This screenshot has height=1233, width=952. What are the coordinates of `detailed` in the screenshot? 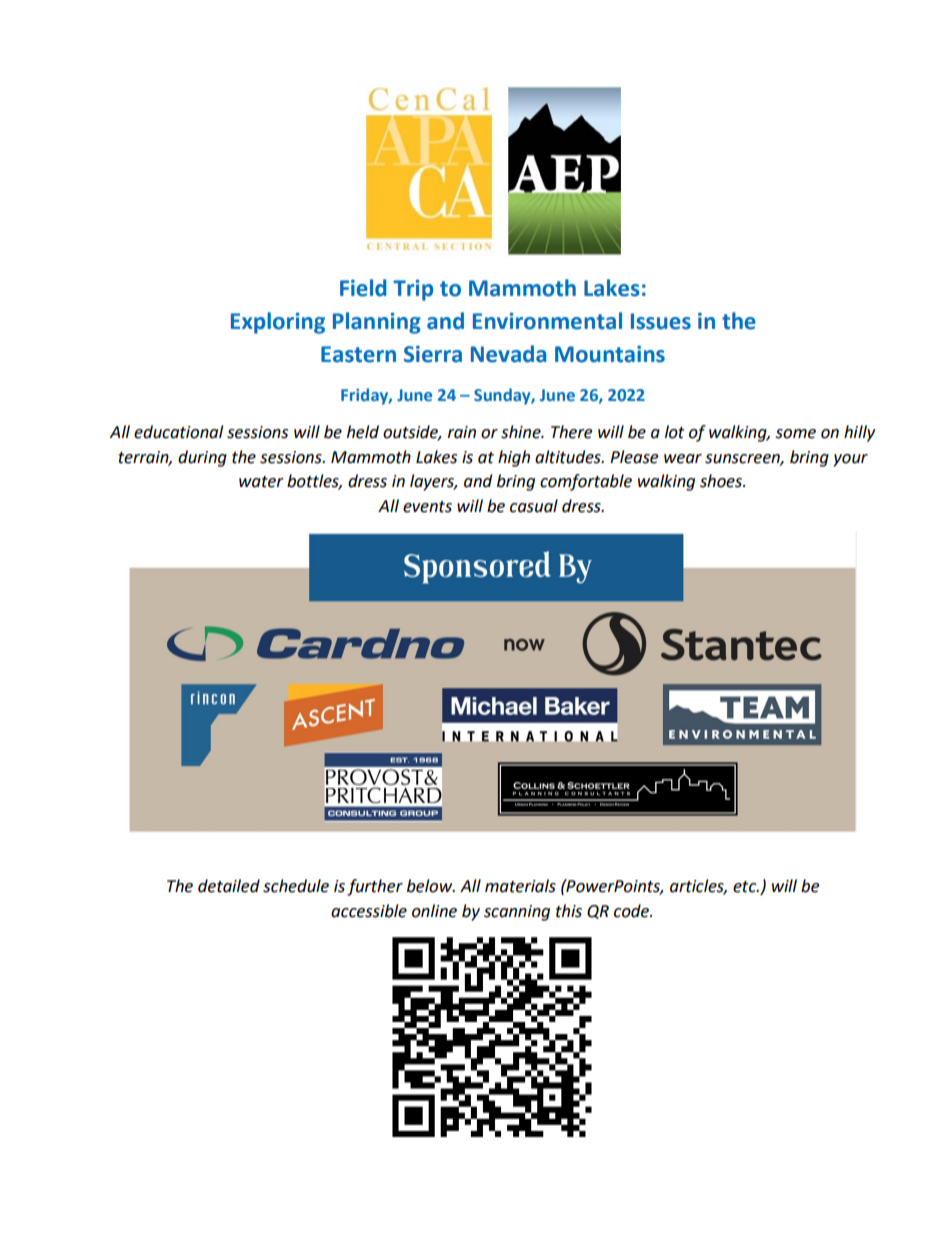 It's located at (229, 886).
